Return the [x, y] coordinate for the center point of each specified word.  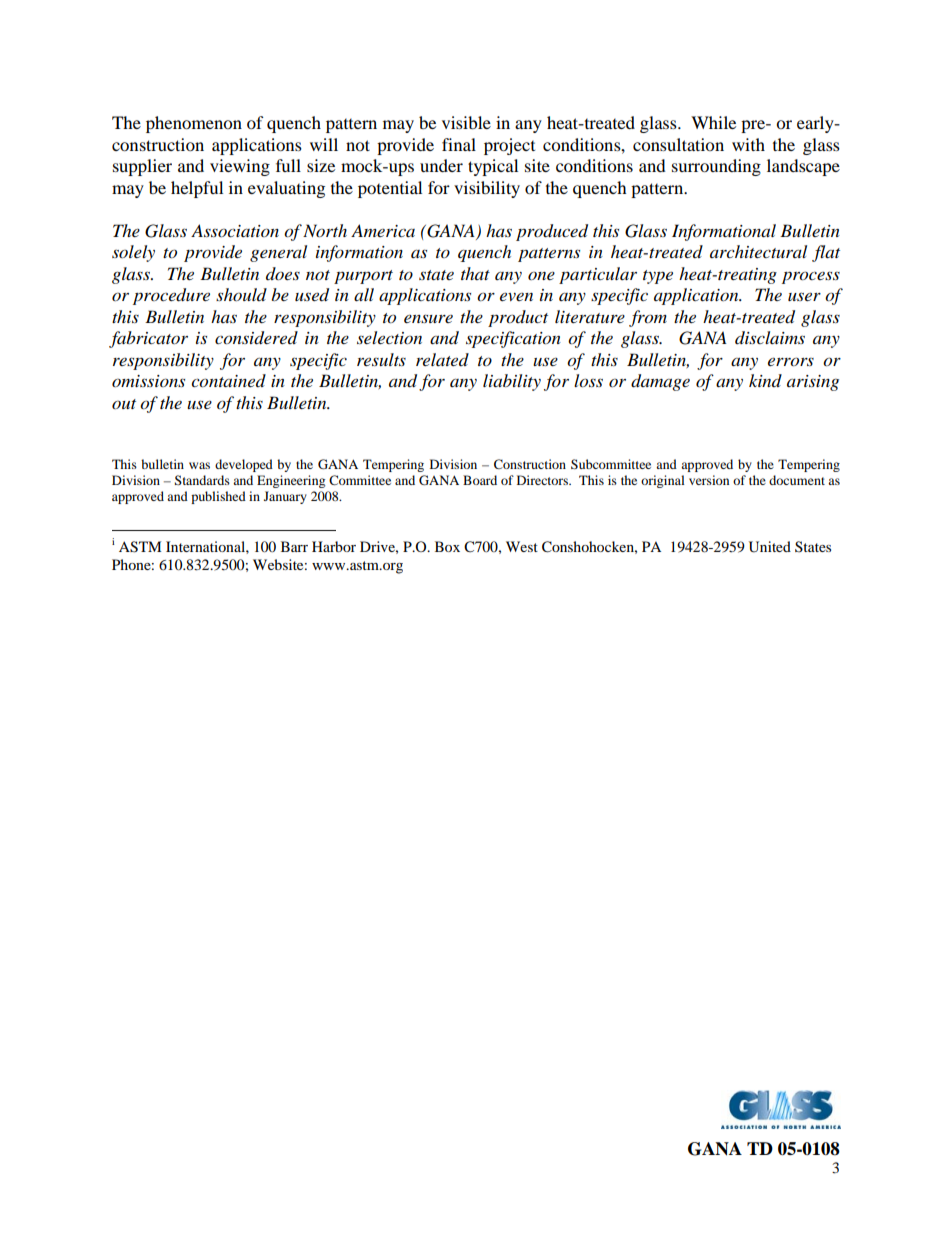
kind [765, 380]
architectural [758, 251]
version [709, 480]
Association [235, 230]
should [241, 294]
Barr [294, 546]
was [199, 465]
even [516, 296]
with [748, 144]
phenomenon [194, 124]
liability [512, 382]
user [804, 296]
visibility [487, 189]
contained [228, 381]
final [459, 144]
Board [480, 480]
